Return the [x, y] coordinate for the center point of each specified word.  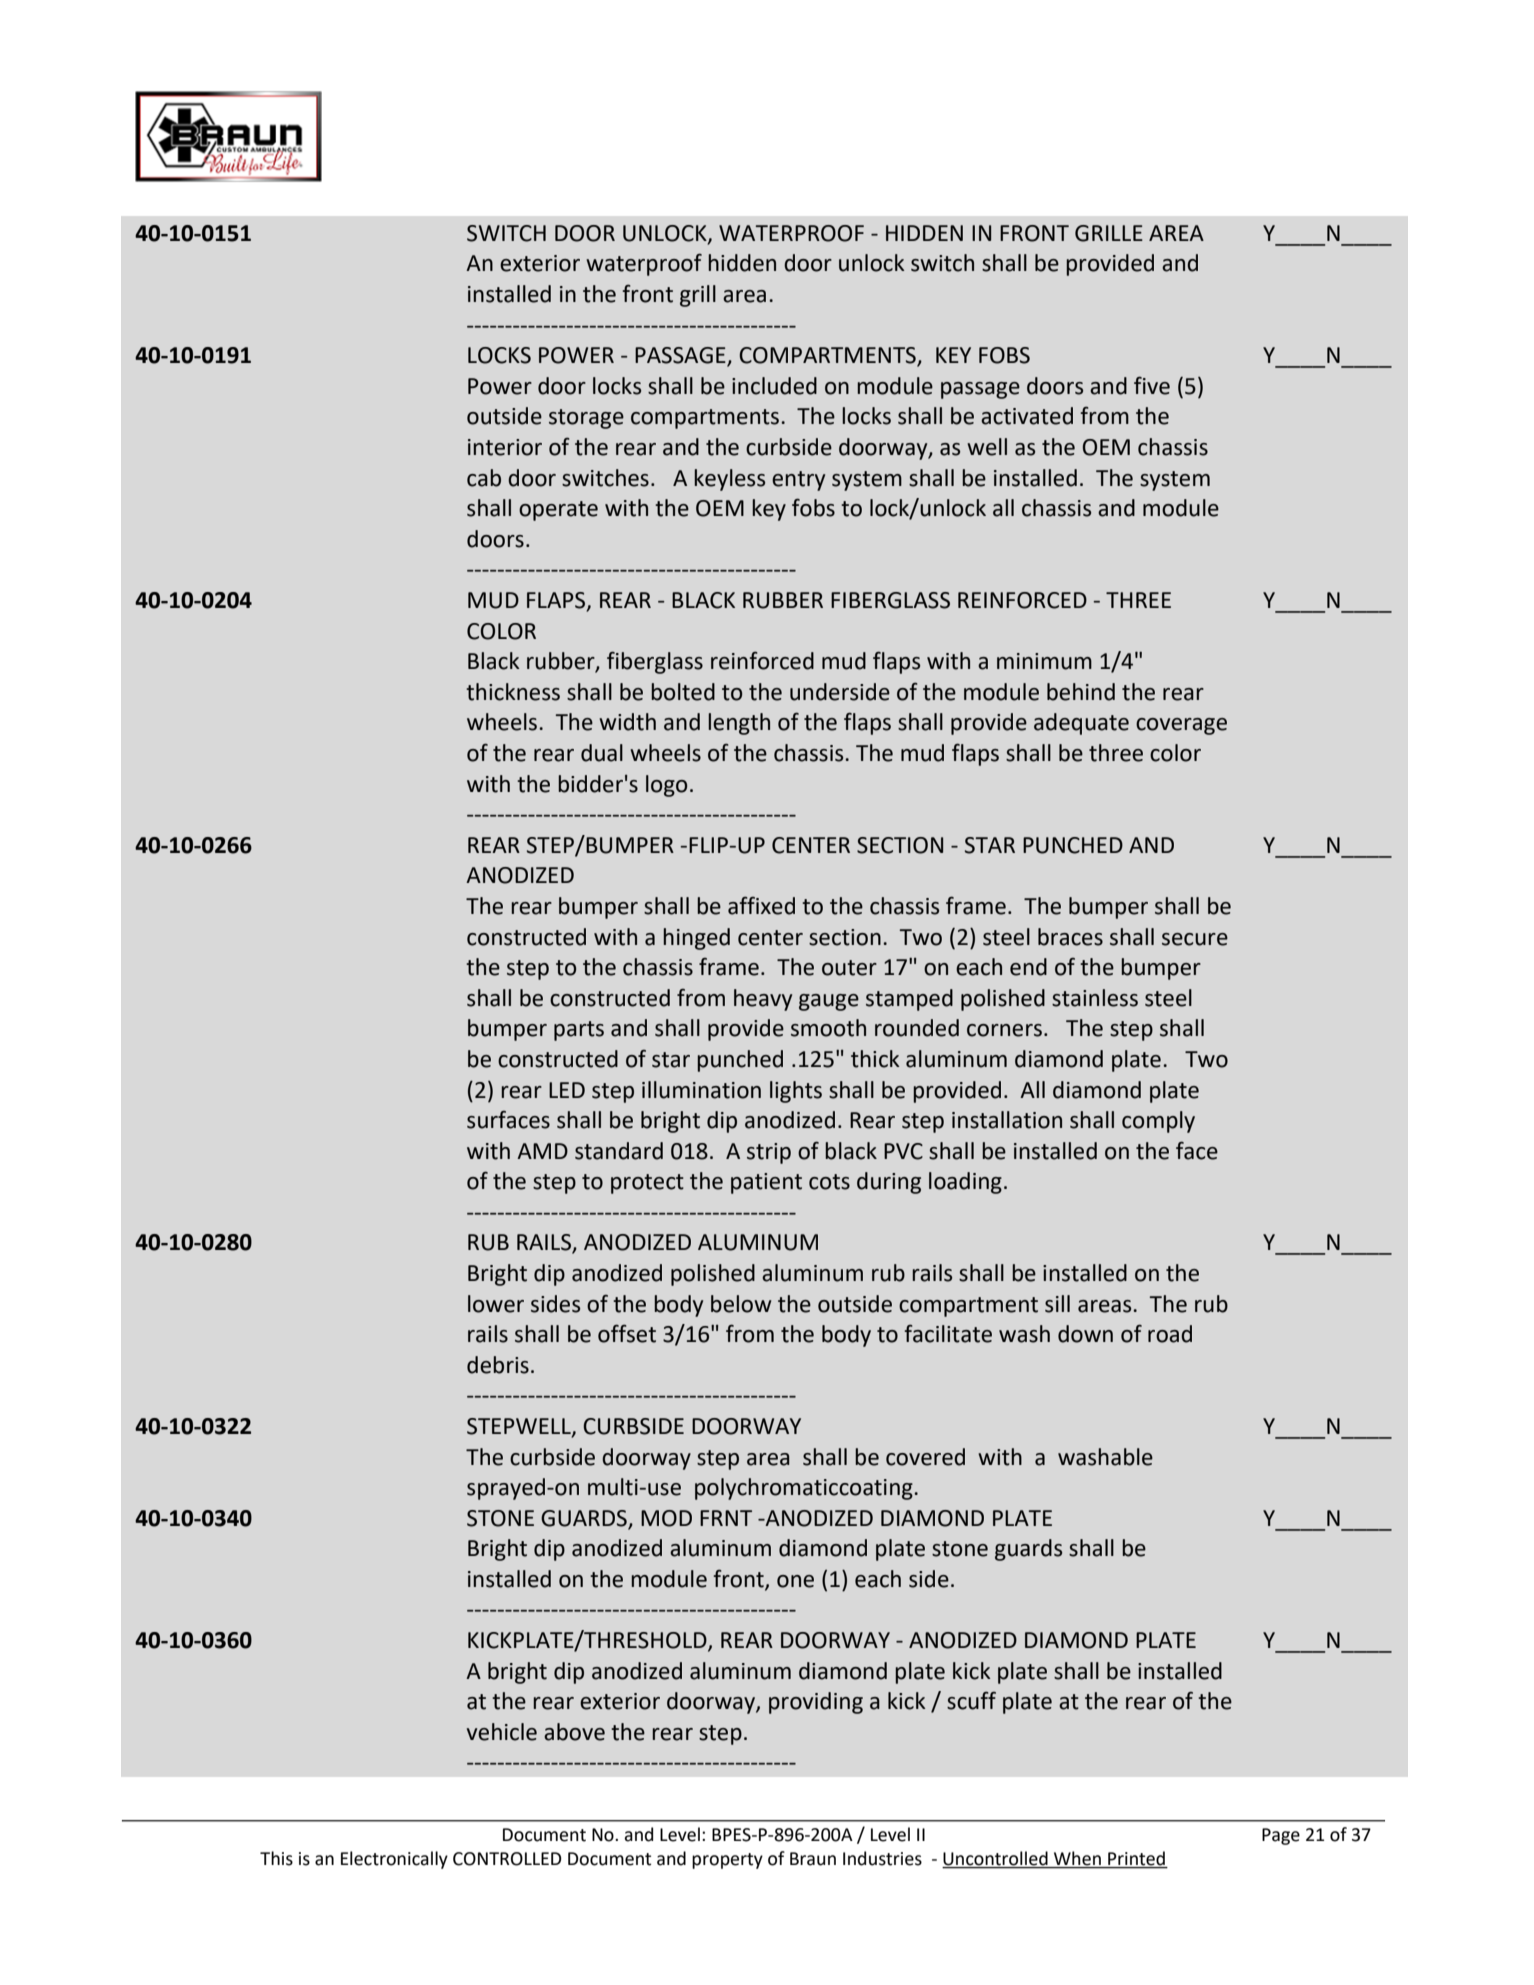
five [1152, 385]
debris [498, 1365]
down [1085, 1334]
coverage [1181, 726]
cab [484, 478]
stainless [1095, 998]
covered [925, 1457]
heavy [763, 1000]
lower [496, 1304]
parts [579, 1031]
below [741, 1304]
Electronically [394, 1860]
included [774, 386]
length [739, 724]
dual [602, 753]
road [1170, 1334]
